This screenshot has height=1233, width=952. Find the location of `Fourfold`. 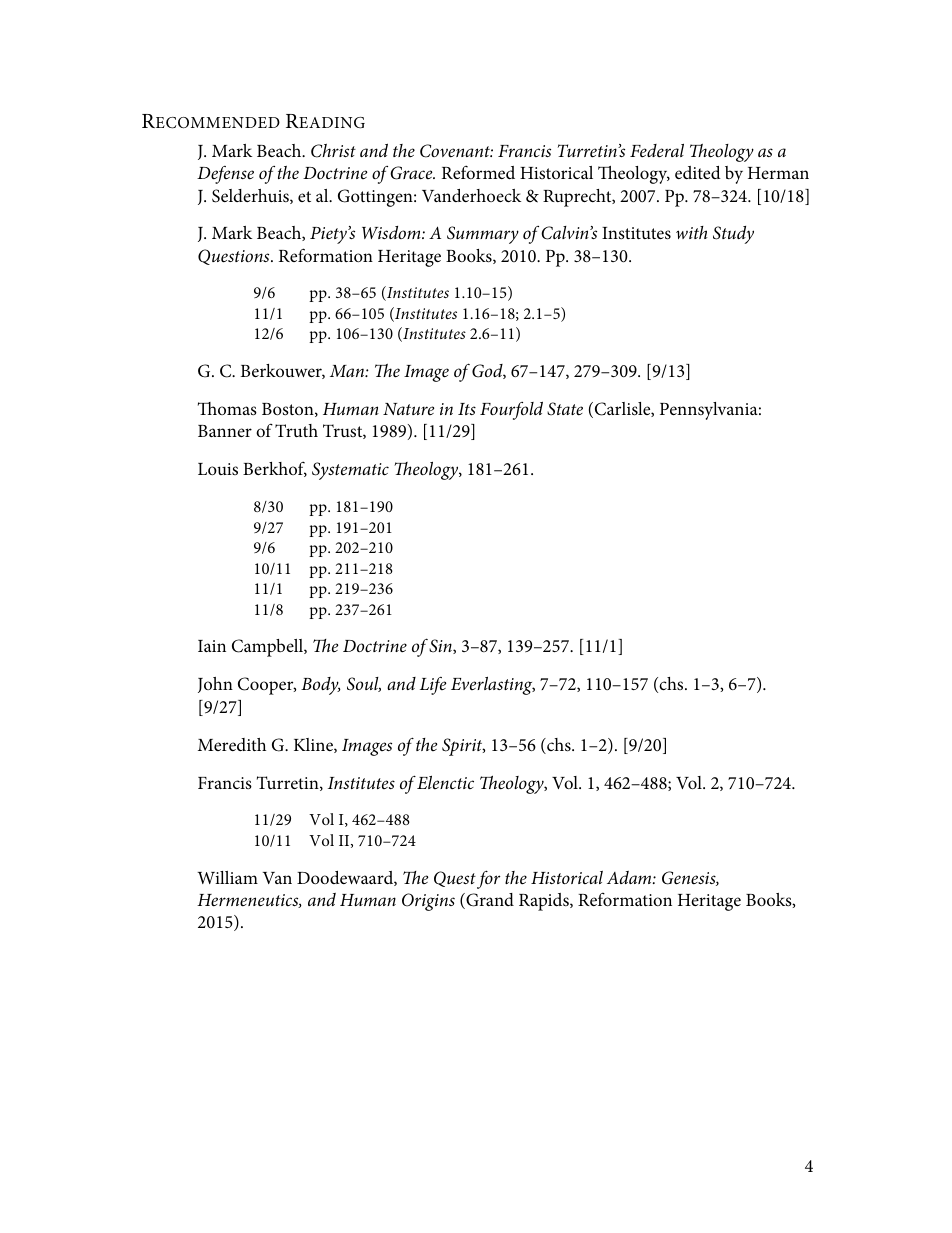

Fourfold is located at coordinates (511, 410).
